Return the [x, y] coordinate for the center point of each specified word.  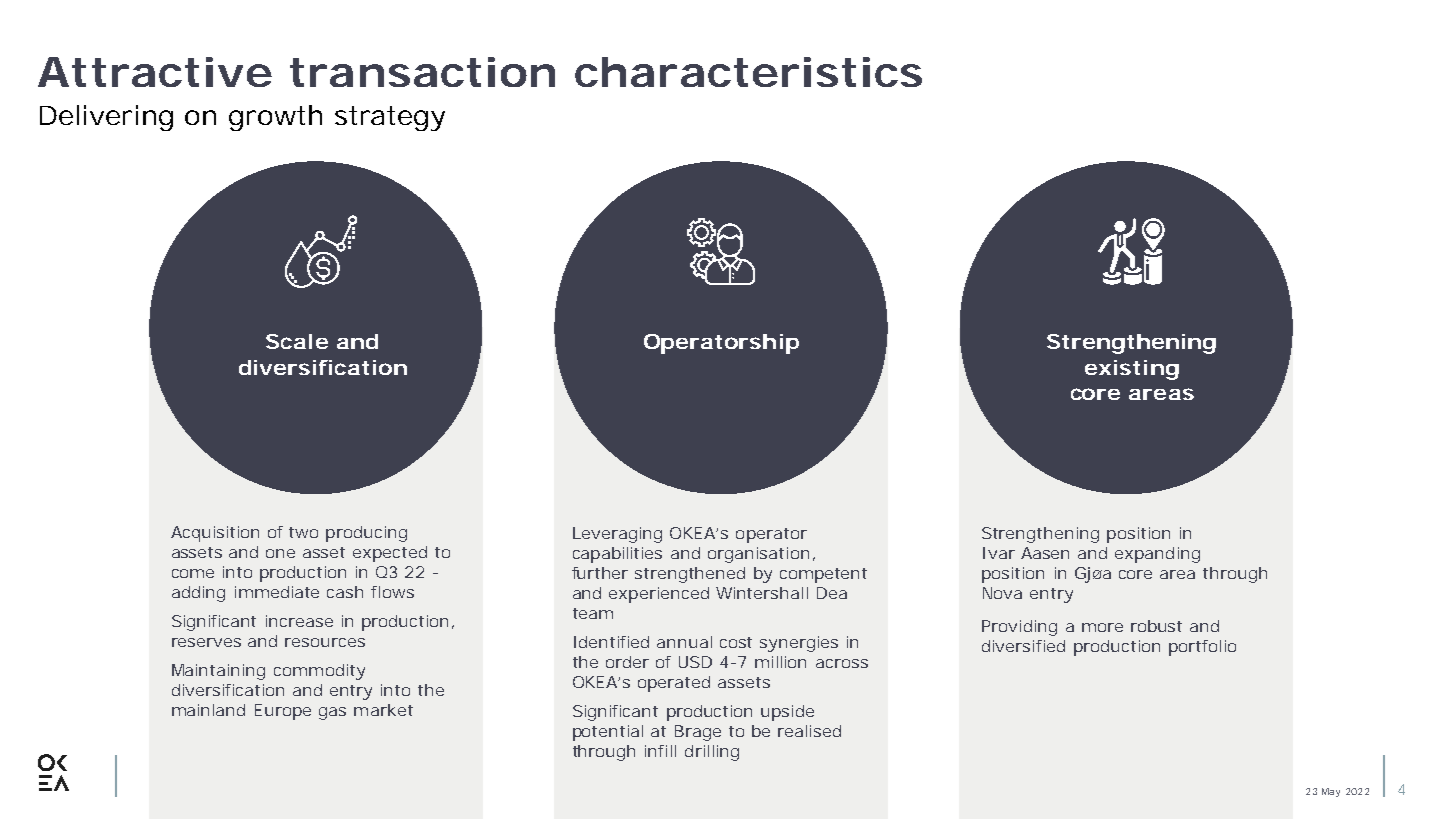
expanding [1157, 555]
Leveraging [617, 535]
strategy [390, 118]
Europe [283, 712]
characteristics [748, 72]
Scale [297, 341]
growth [275, 118]
